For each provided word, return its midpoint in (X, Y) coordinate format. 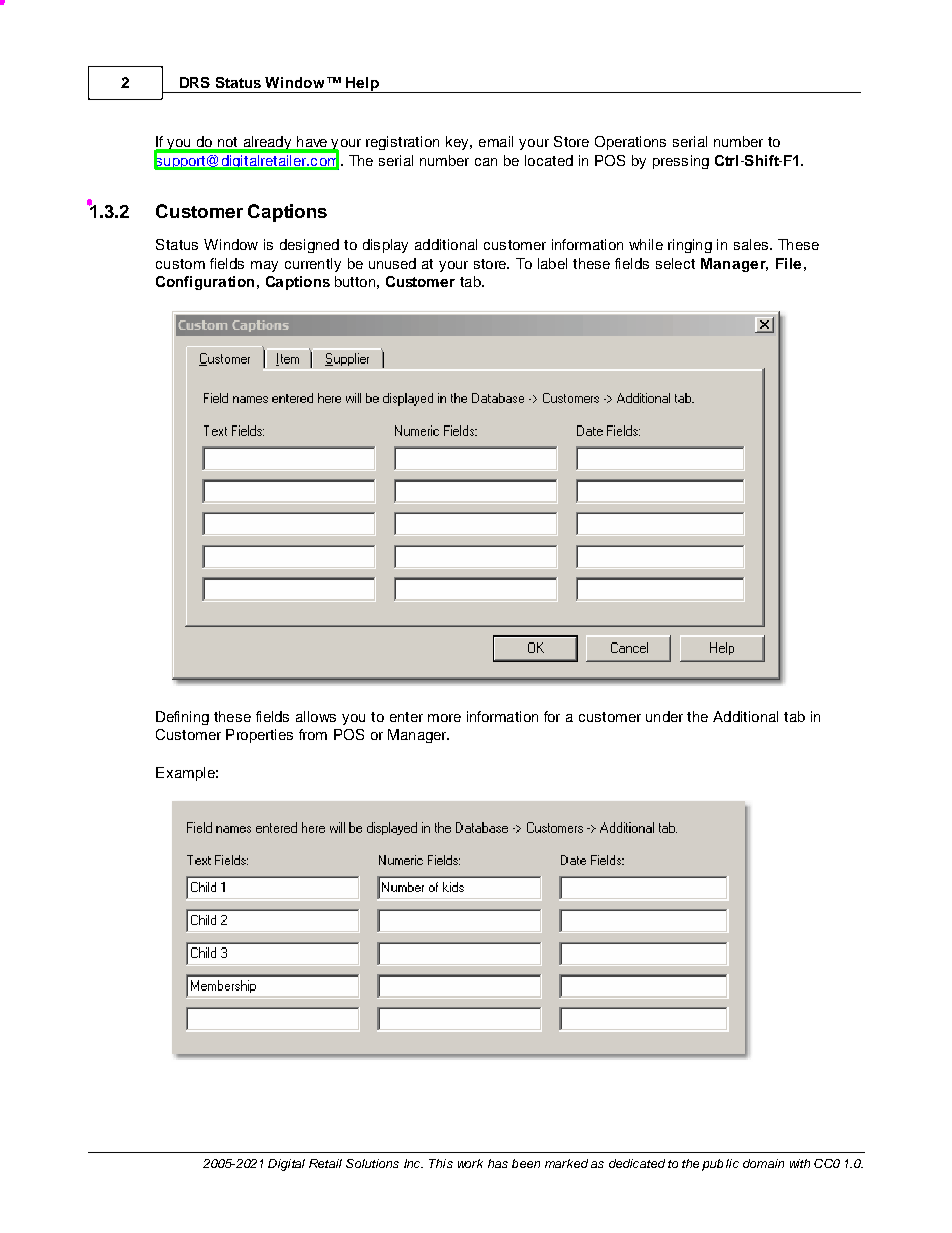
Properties (259, 736)
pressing (681, 162)
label (552, 263)
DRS (195, 82)
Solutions (372, 1163)
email (496, 141)
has (498, 1163)
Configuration (205, 283)
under (664, 716)
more (444, 718)
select (675, 263)
